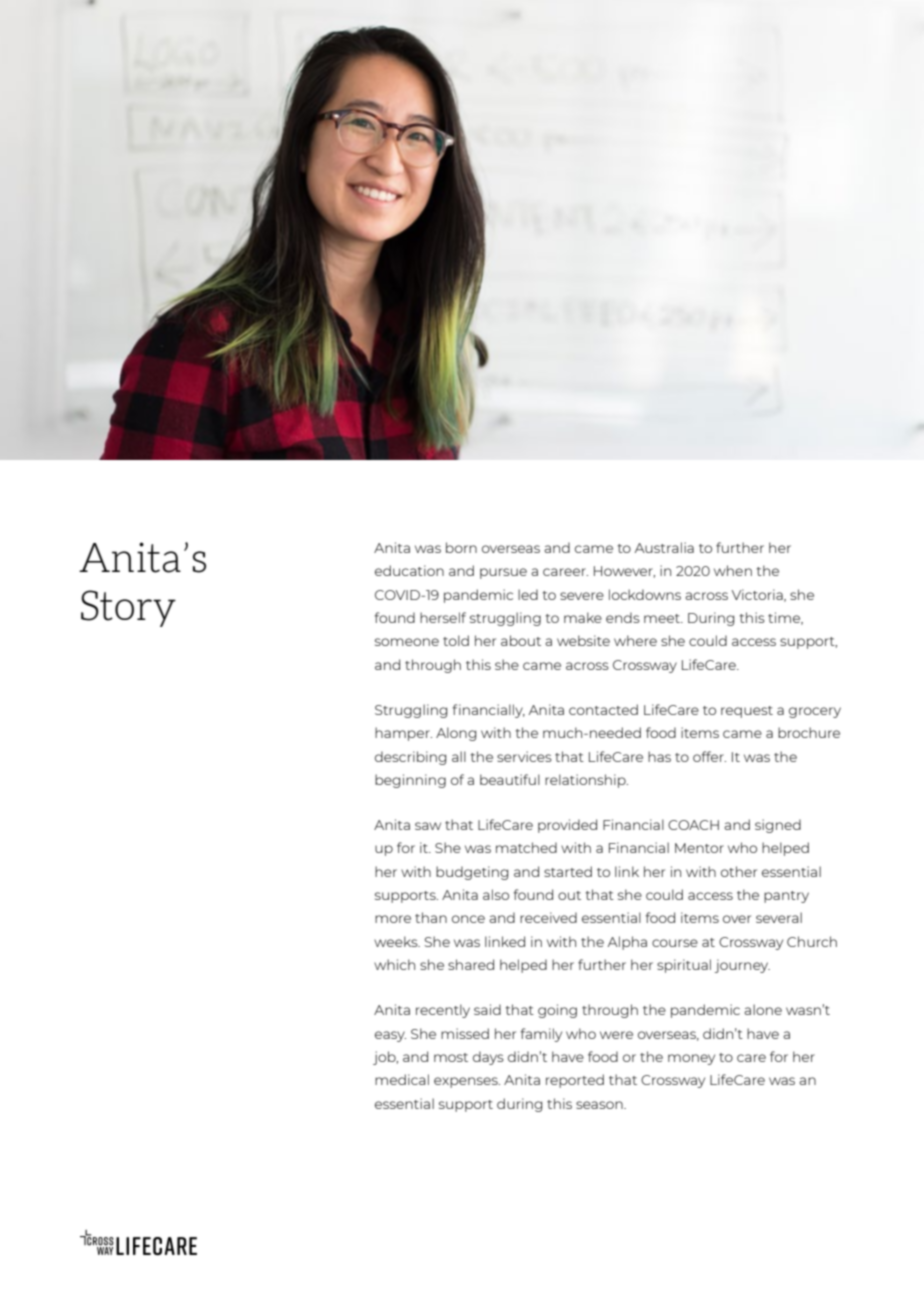 This document has width=924, height=1308. Describe the element at coordinates (467, 1082) in the document. I see `expenses` at that location.
